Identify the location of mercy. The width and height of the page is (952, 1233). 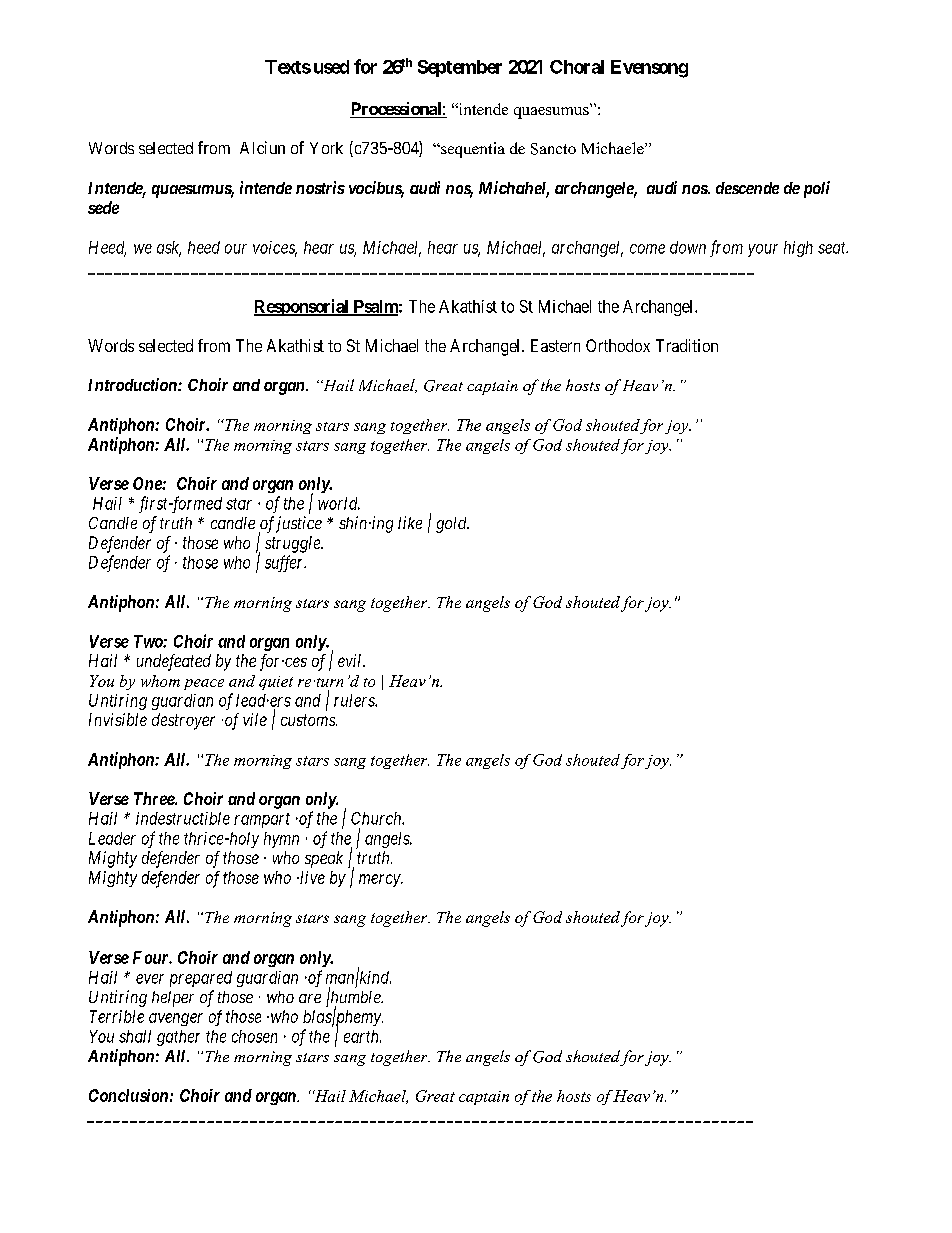
(380, 880).
